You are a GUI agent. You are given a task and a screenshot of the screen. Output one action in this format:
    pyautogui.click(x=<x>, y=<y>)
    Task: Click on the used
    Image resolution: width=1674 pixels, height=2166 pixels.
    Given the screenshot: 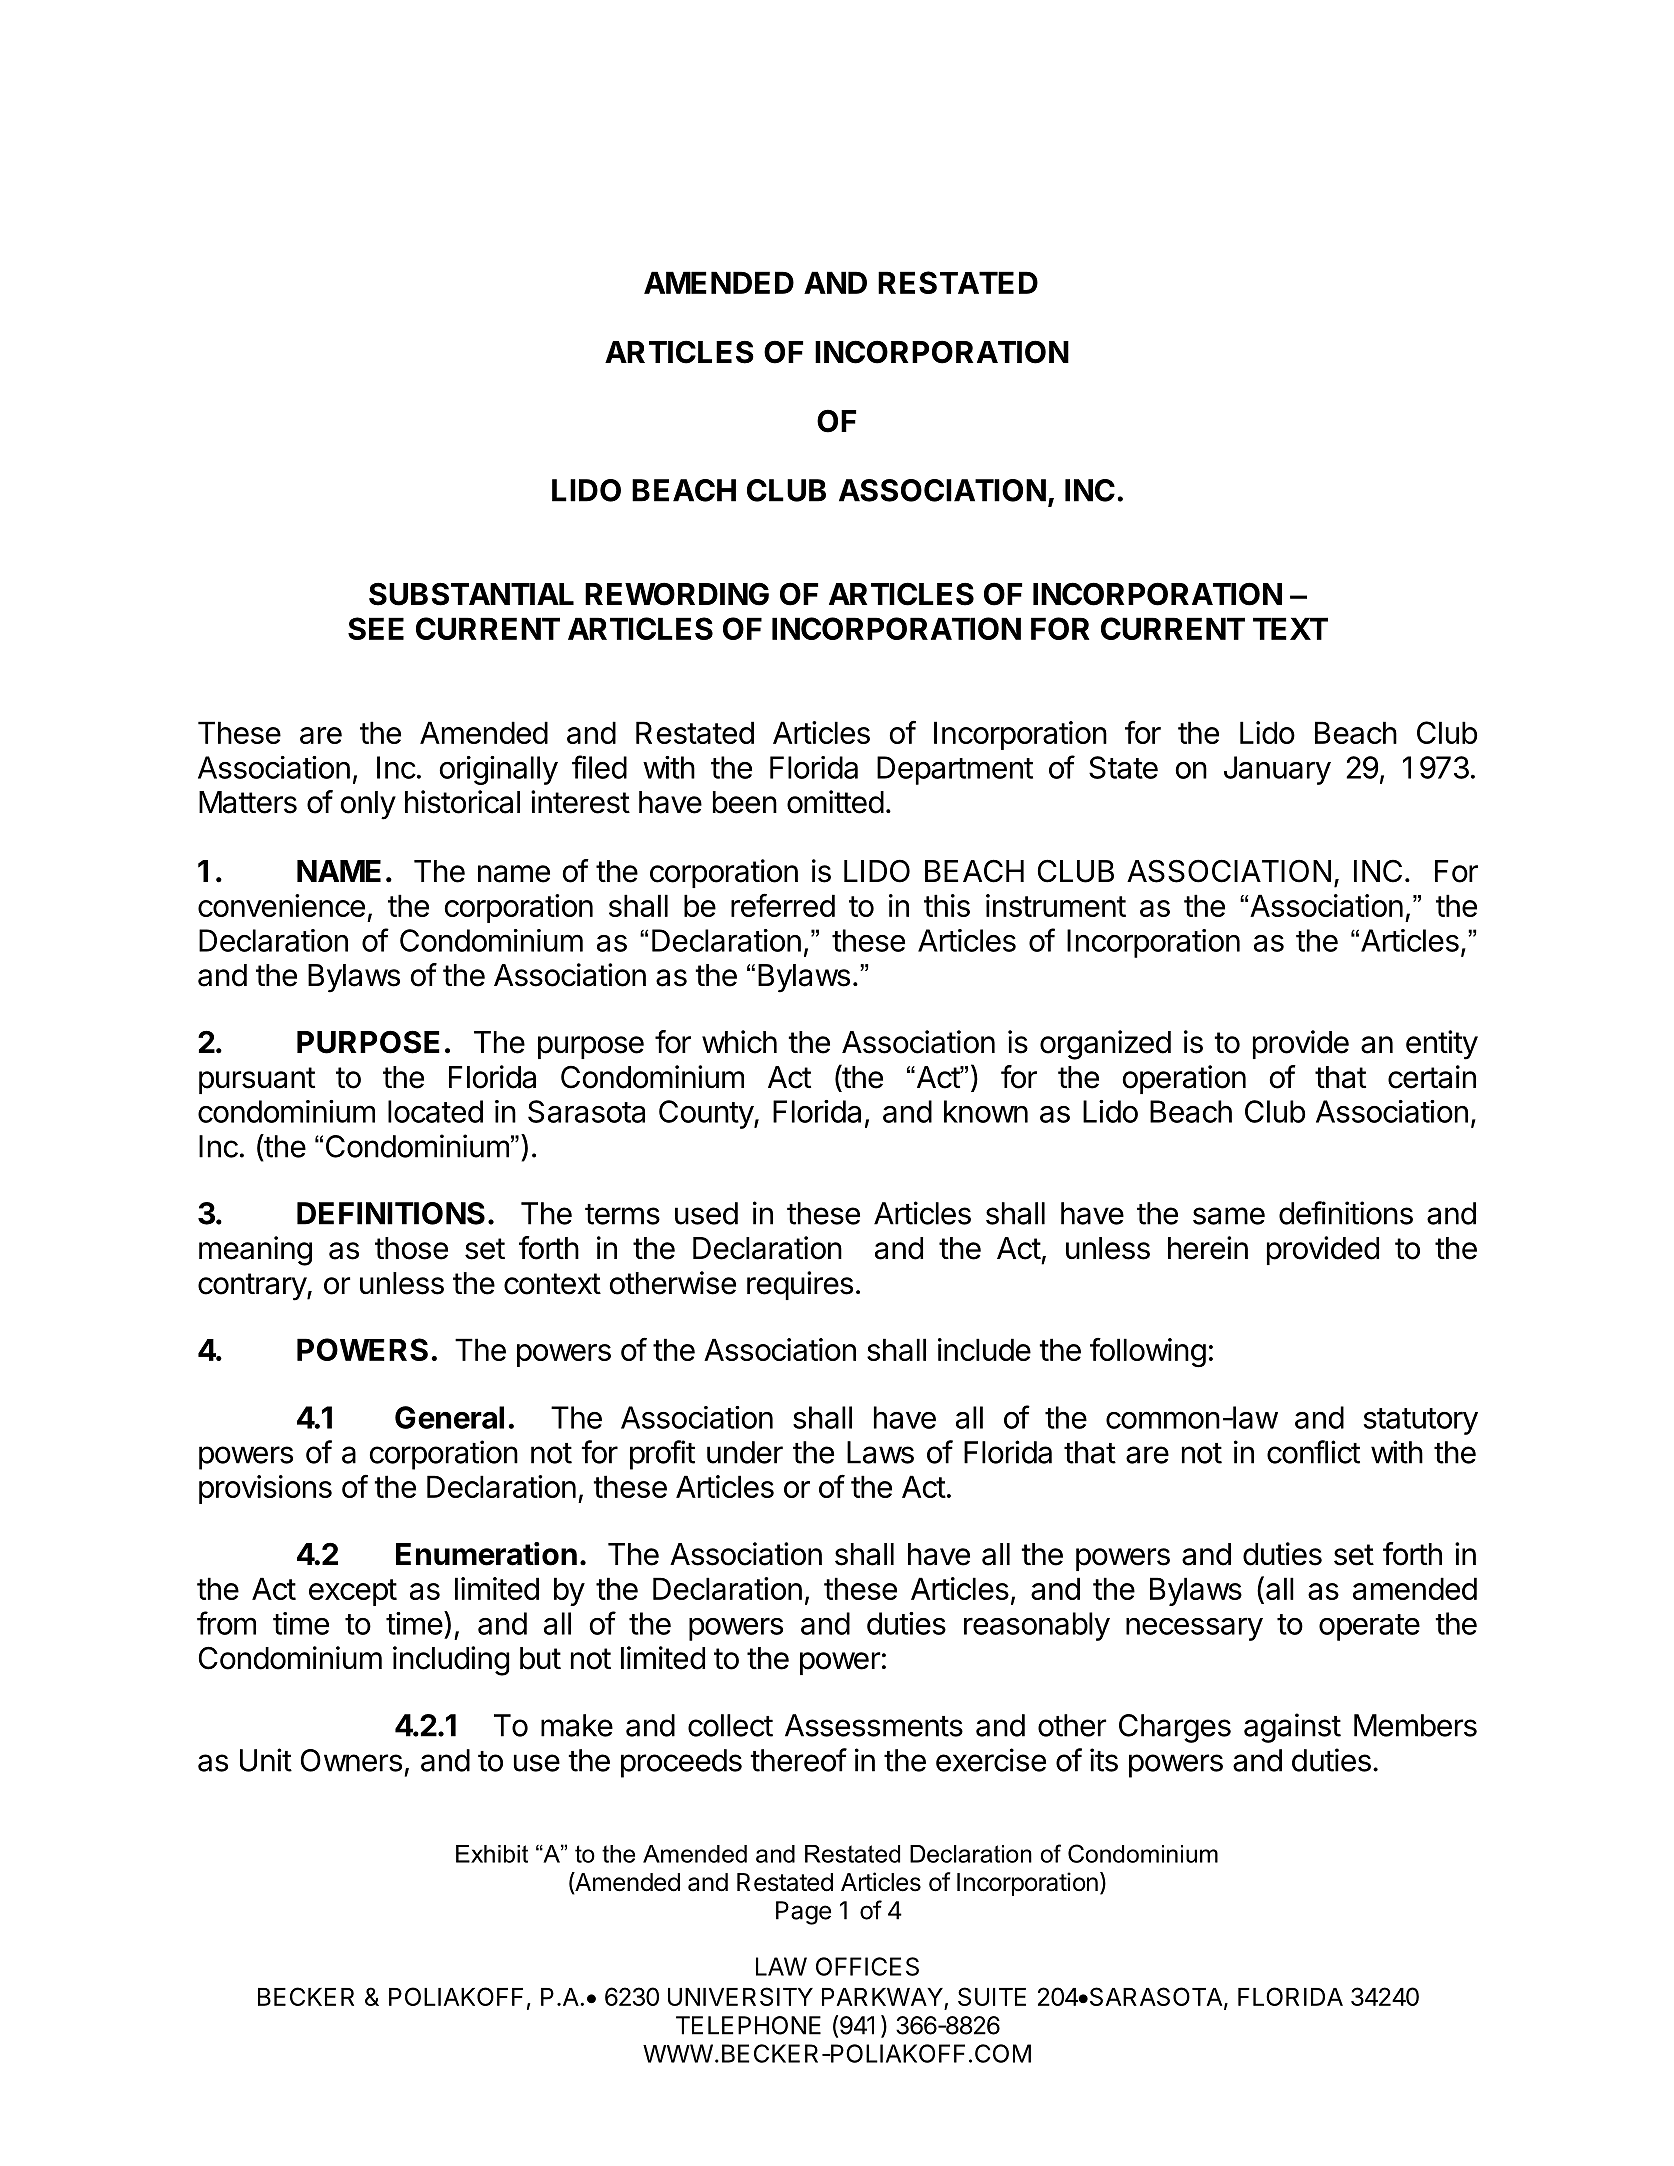 What is the action you would take?
    pyautogui.click(x=706, y=1213)
